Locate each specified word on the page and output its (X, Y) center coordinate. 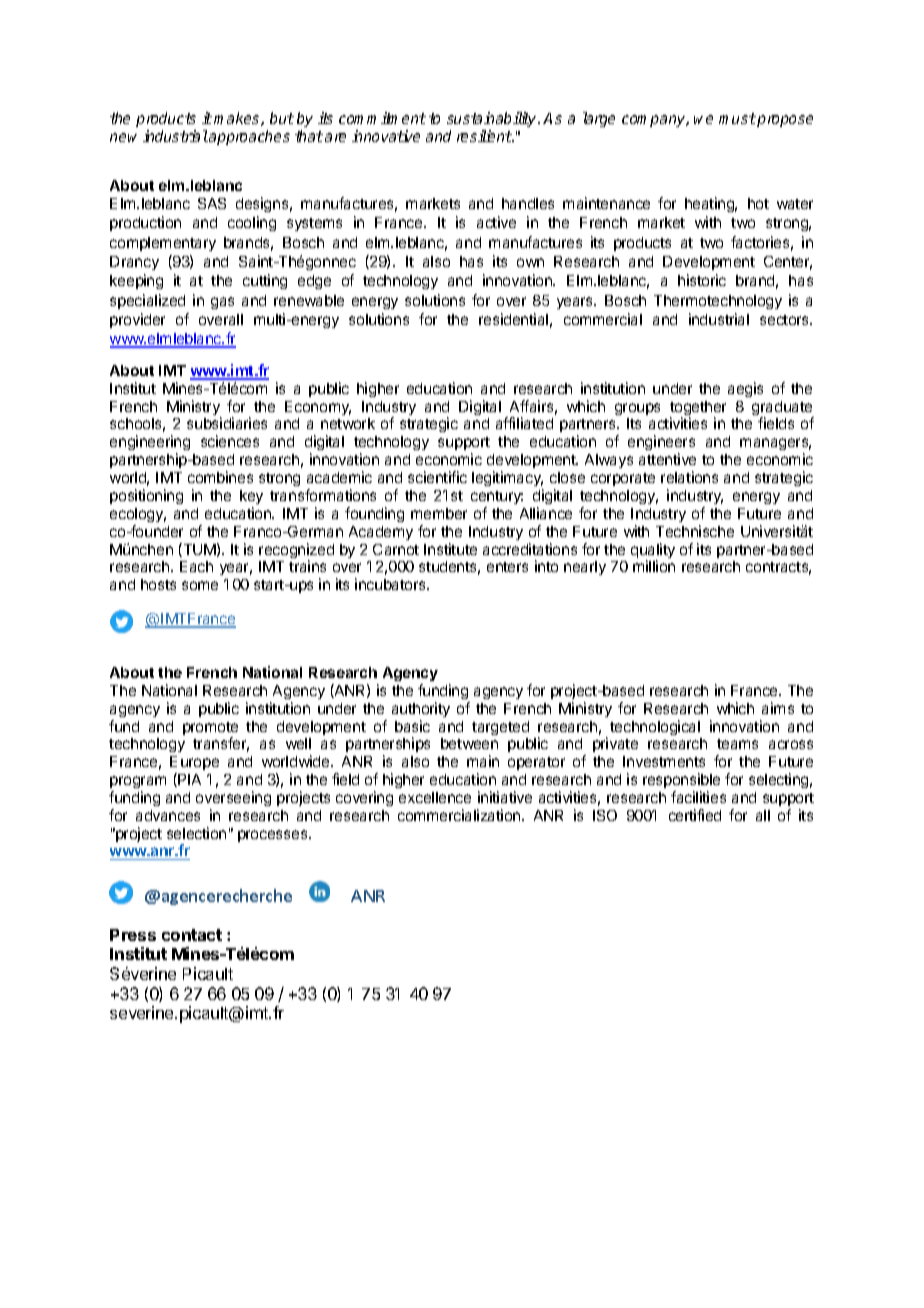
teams (737, 744)
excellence (435, 797)
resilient (485, 136)
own (530, 262)
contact (192, 935)
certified (695, 815)
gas (222, 303)
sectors (786, 320)
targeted (500, 728)
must (737, 118)
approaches (248, 137)
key (251, 497)
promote (210, 730)
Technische (695, 531)
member (439, 513)
